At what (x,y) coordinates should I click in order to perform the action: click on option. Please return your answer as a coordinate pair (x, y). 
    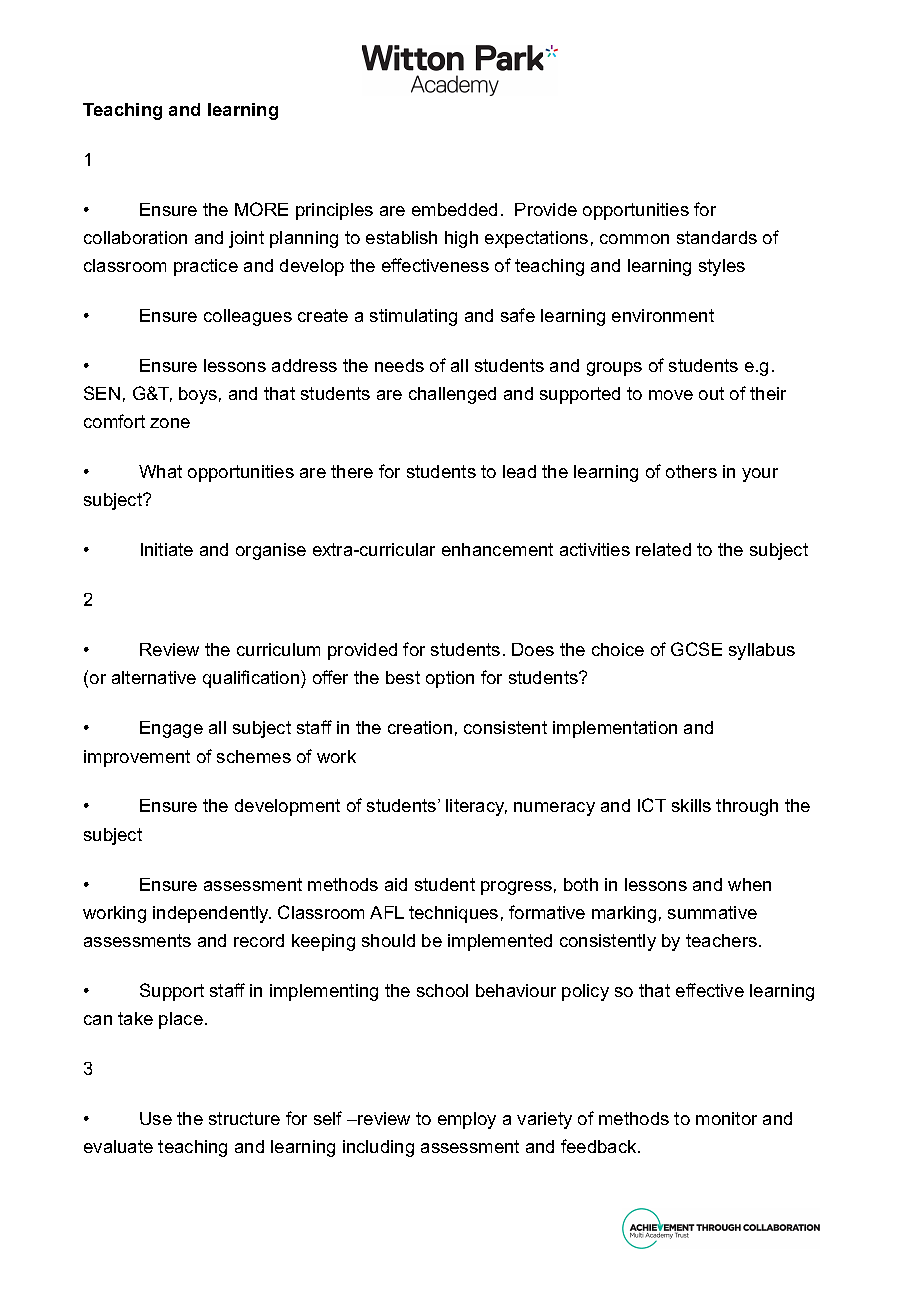
    Looking at the image, I should click on (450, 679).
